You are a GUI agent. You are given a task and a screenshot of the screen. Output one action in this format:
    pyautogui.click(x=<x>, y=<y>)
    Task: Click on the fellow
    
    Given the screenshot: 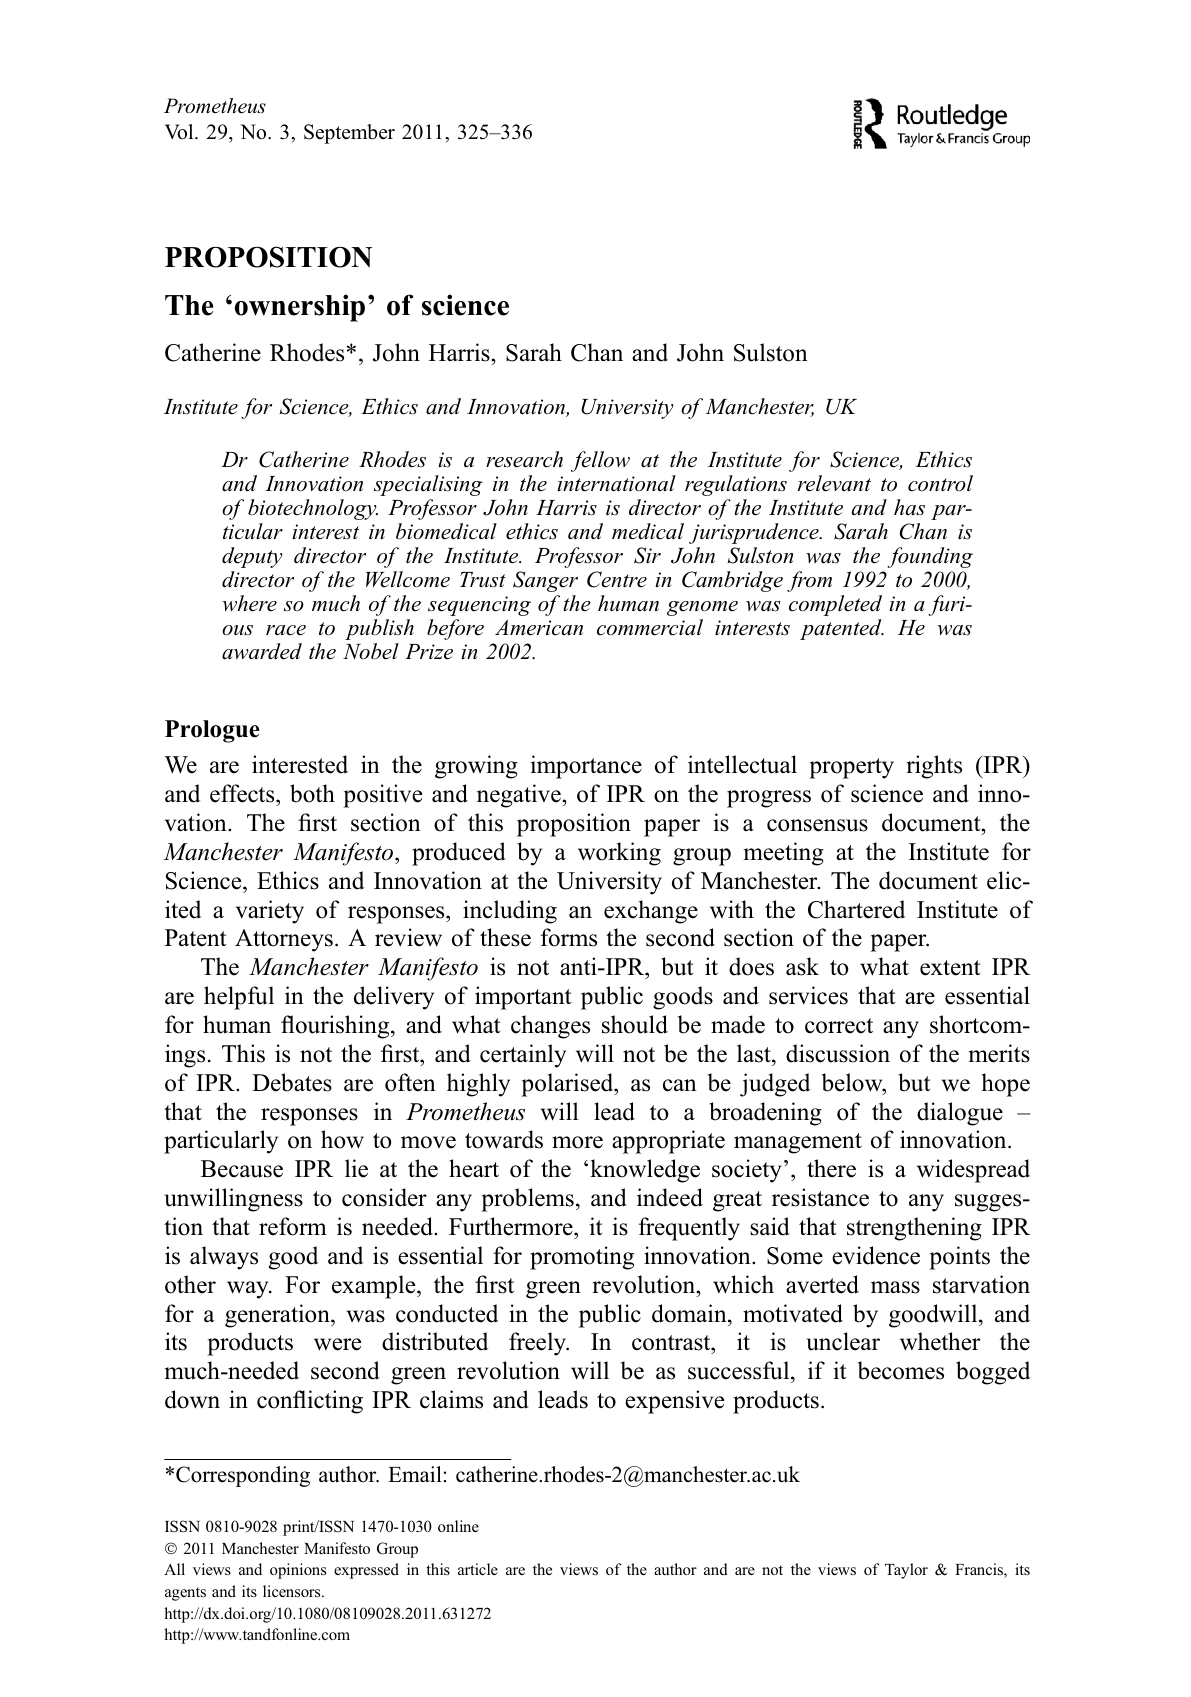 What is the action you would take?
    pyautogui.click(x=600, y=461)
